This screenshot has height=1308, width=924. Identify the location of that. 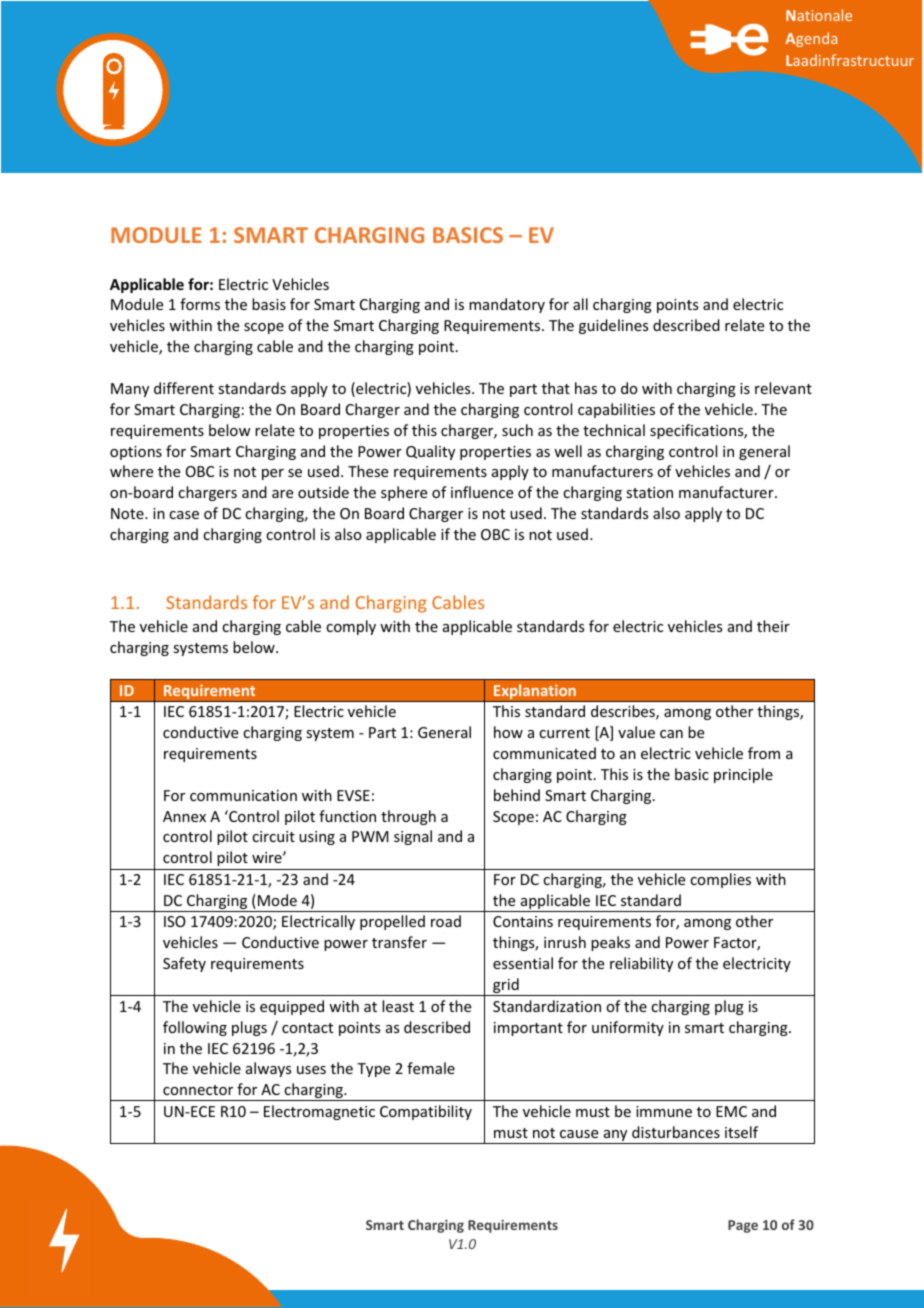
(556, 388).
